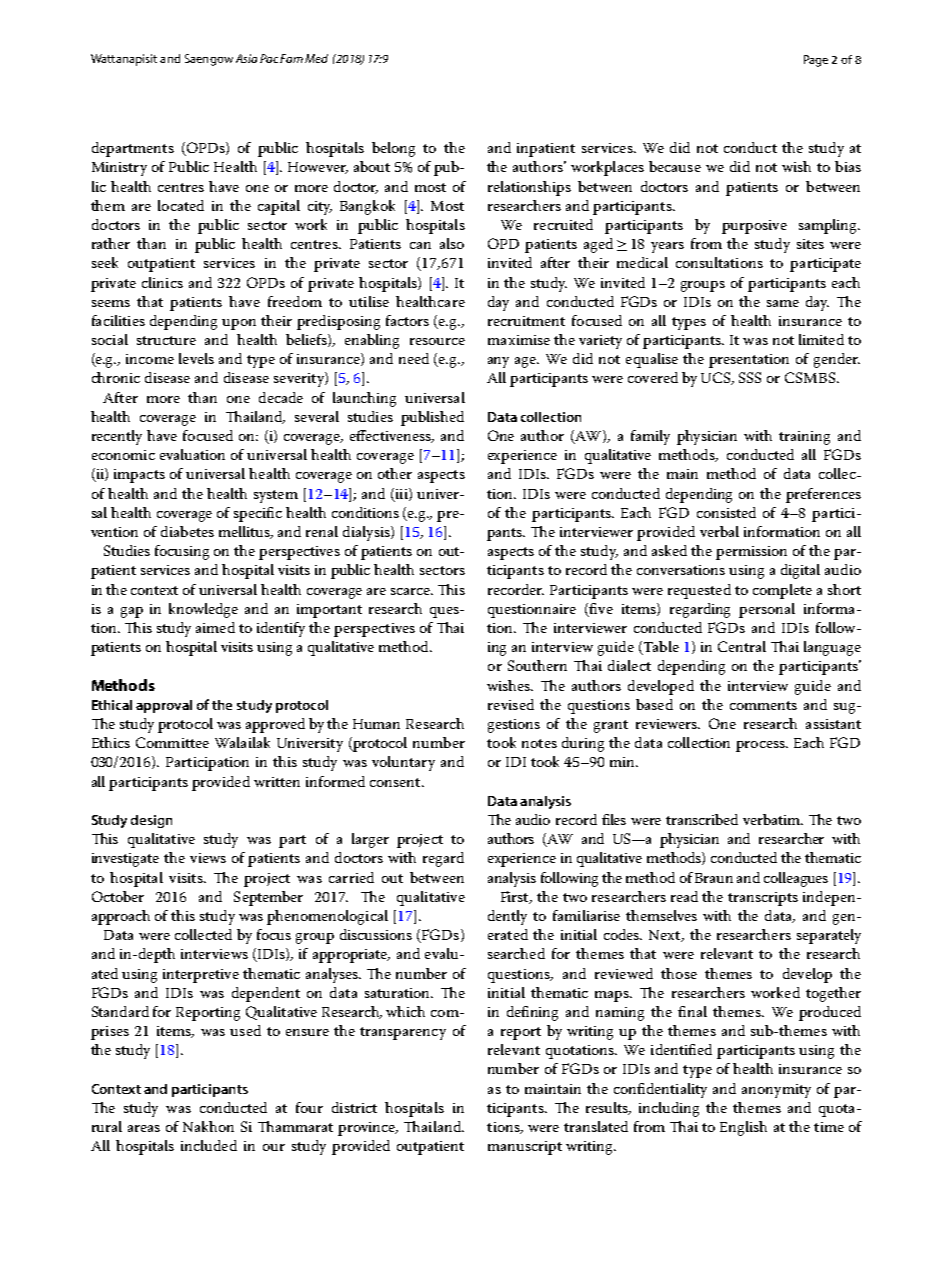  I want to click on design, so click(151, 821).
